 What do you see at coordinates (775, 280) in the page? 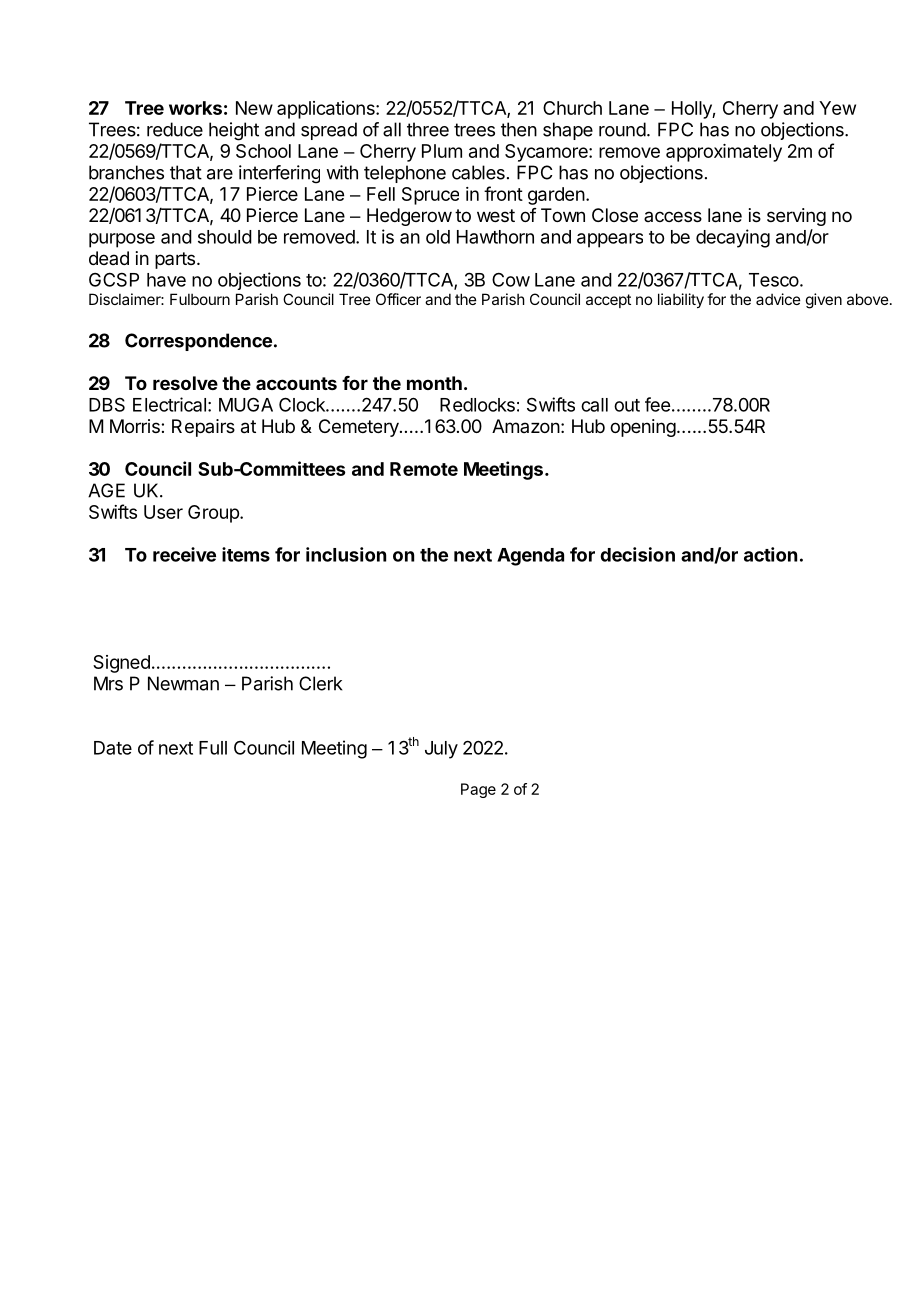
I see `Tesco` at bounding box center [775, 280].
